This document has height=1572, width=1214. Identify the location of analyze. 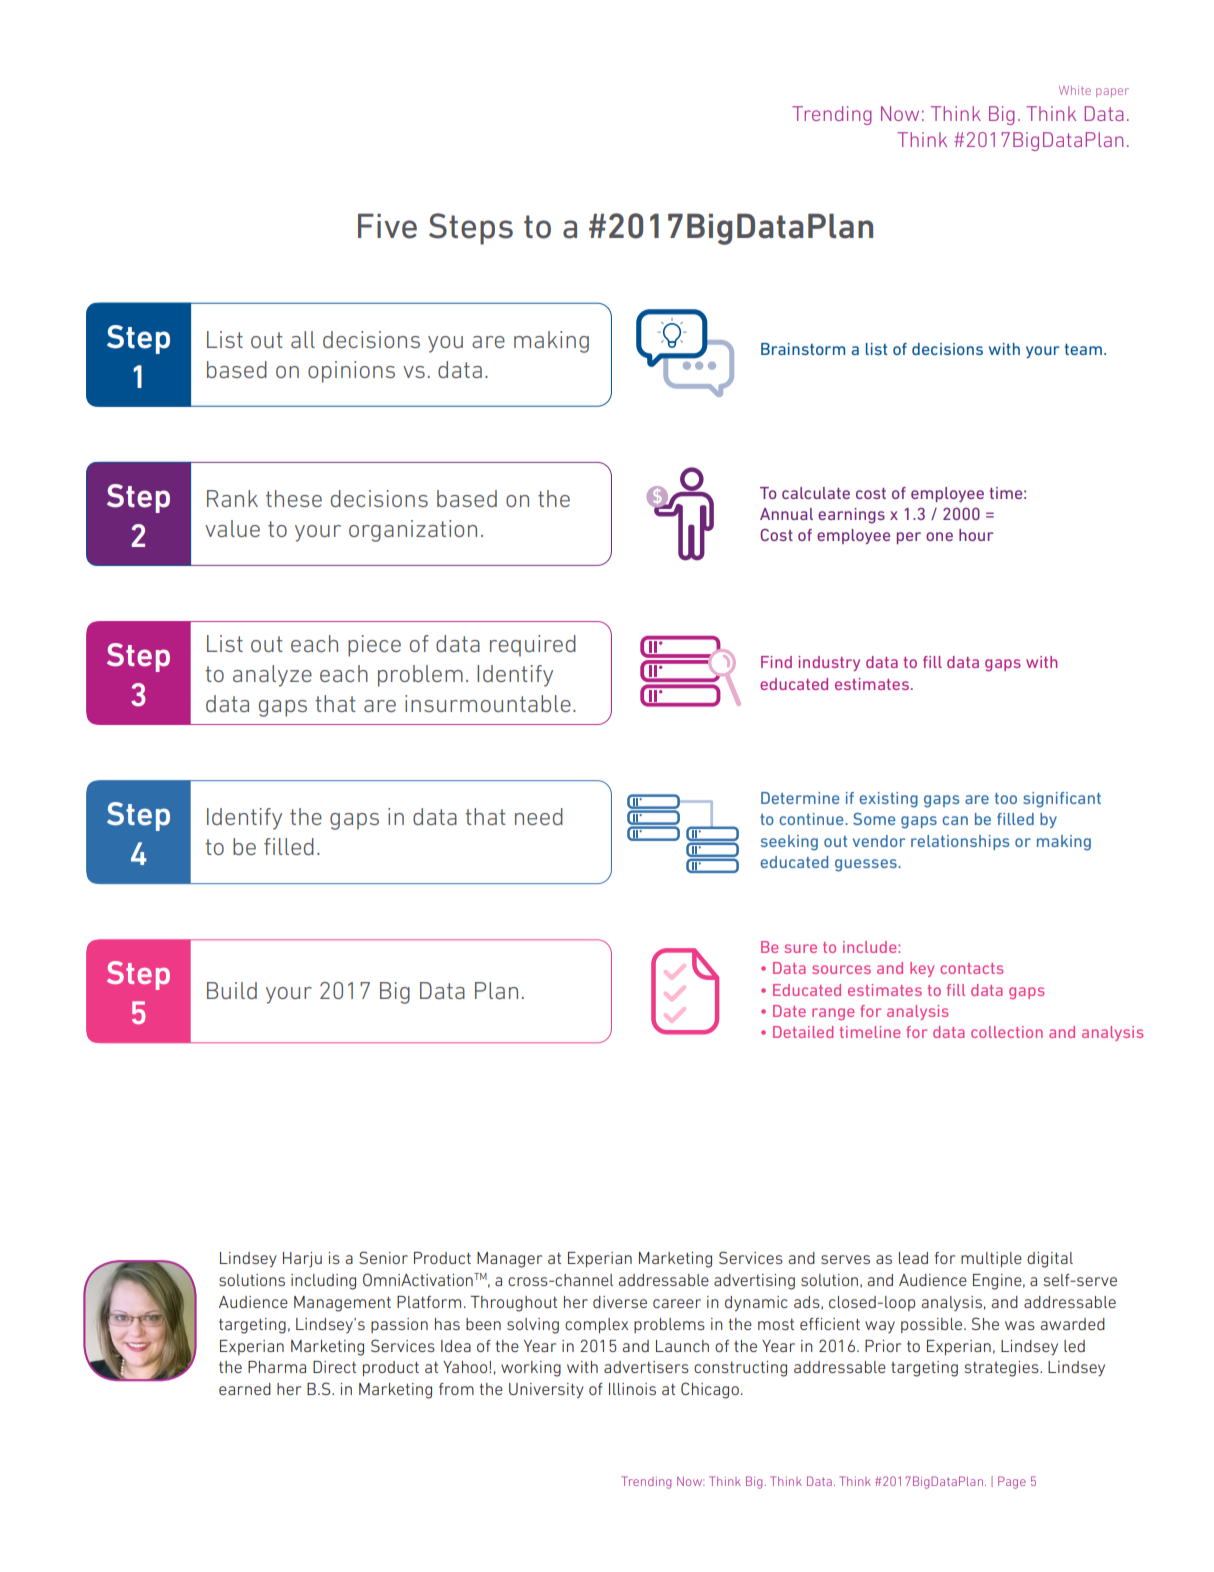
(272, 676).
